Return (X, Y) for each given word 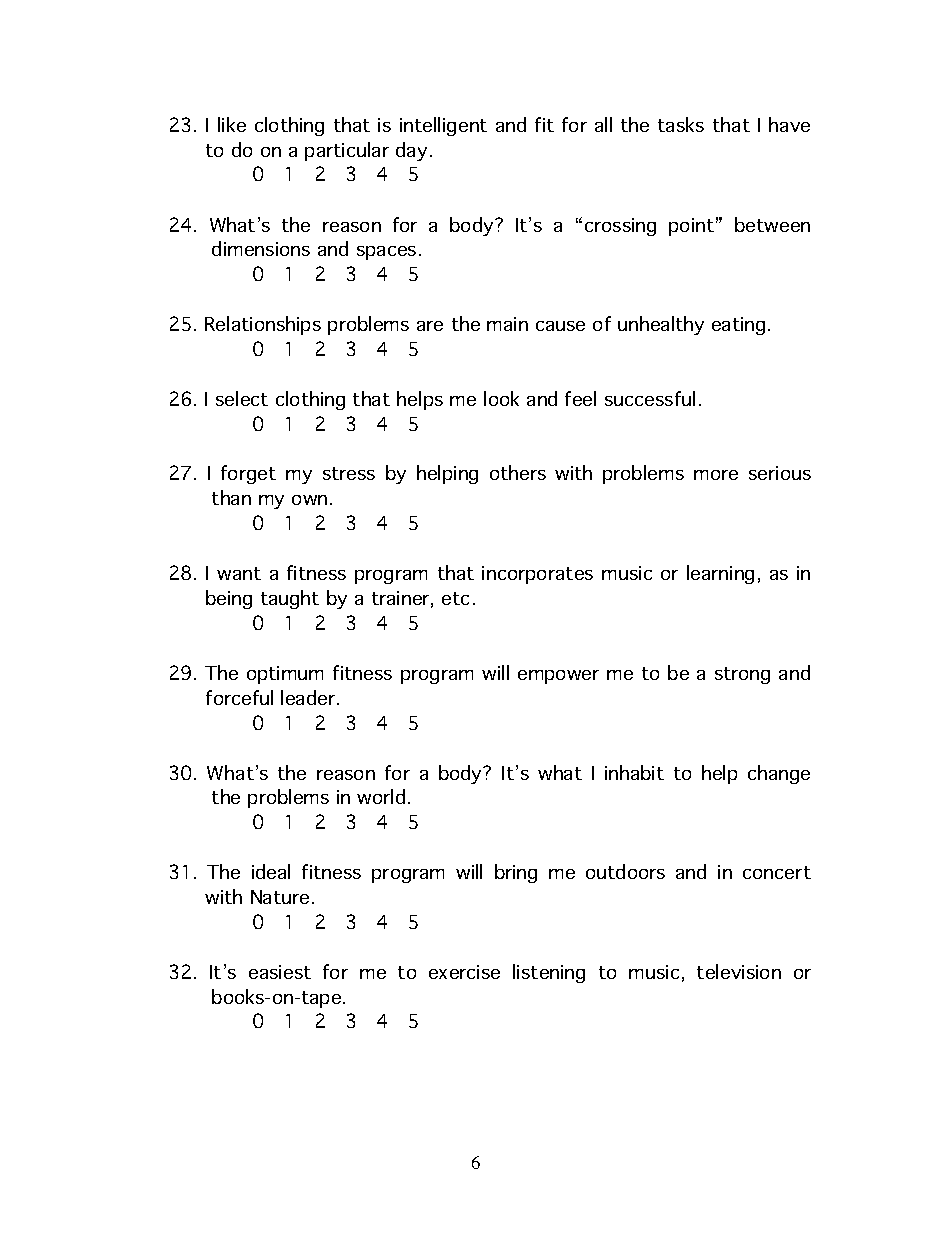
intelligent (443, 126)
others (518, 472)
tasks (681, 124)
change (779, 774)
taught (290, 599)
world (381, 796)
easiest (280, 972)
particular (347, 151)
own (309, 500)
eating (738, 326)
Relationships (263, 325)
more (716, 475)
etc (455, 598)
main (507, 324)
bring (516, 873)
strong (742, 675)
